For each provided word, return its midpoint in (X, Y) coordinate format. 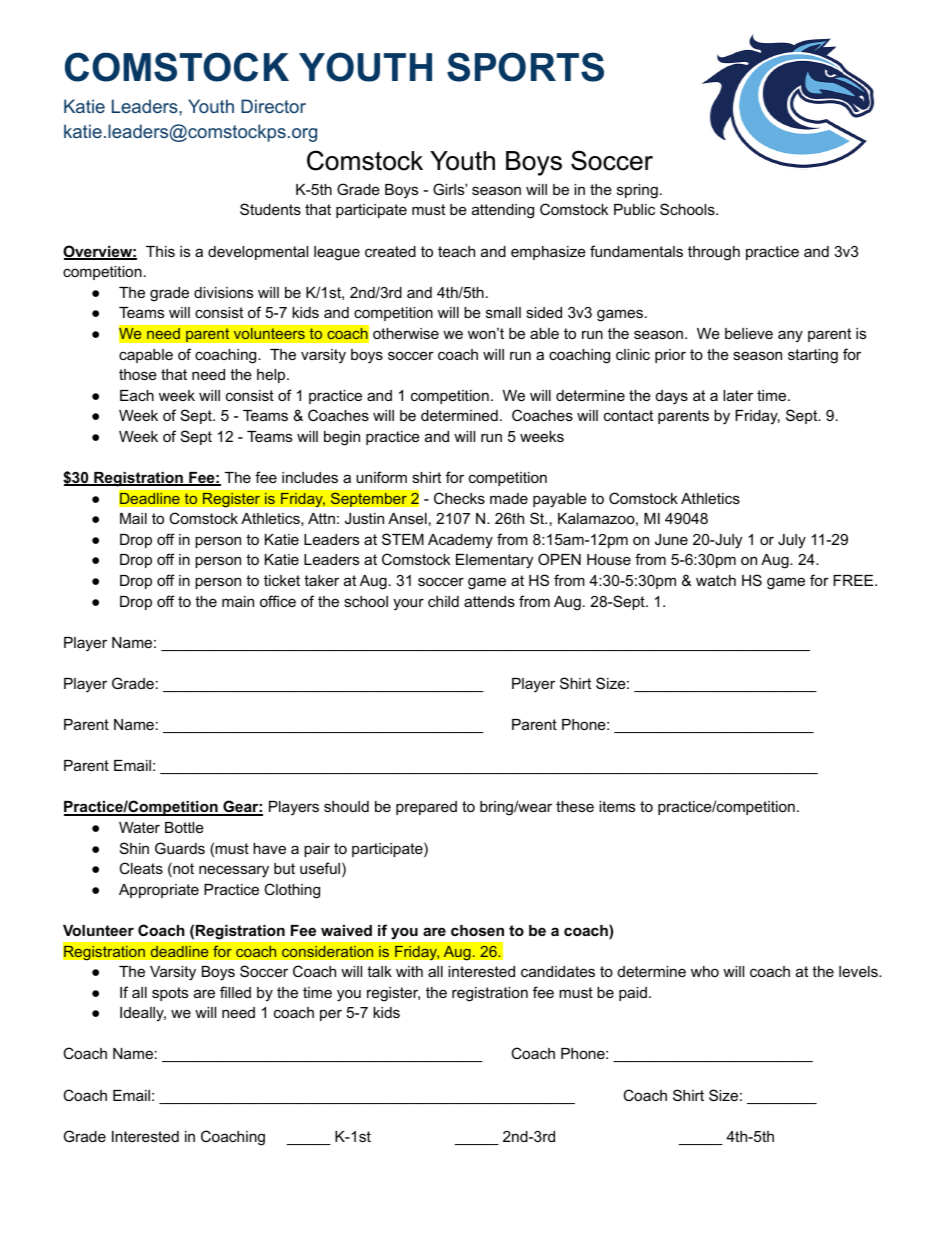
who (705, 971)
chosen (477, 930)
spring (637, 191)
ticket (282, 580)
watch (716, 580)
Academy (460, 541)
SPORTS (525, 67)
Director (273, 106)
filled (235, 992)
